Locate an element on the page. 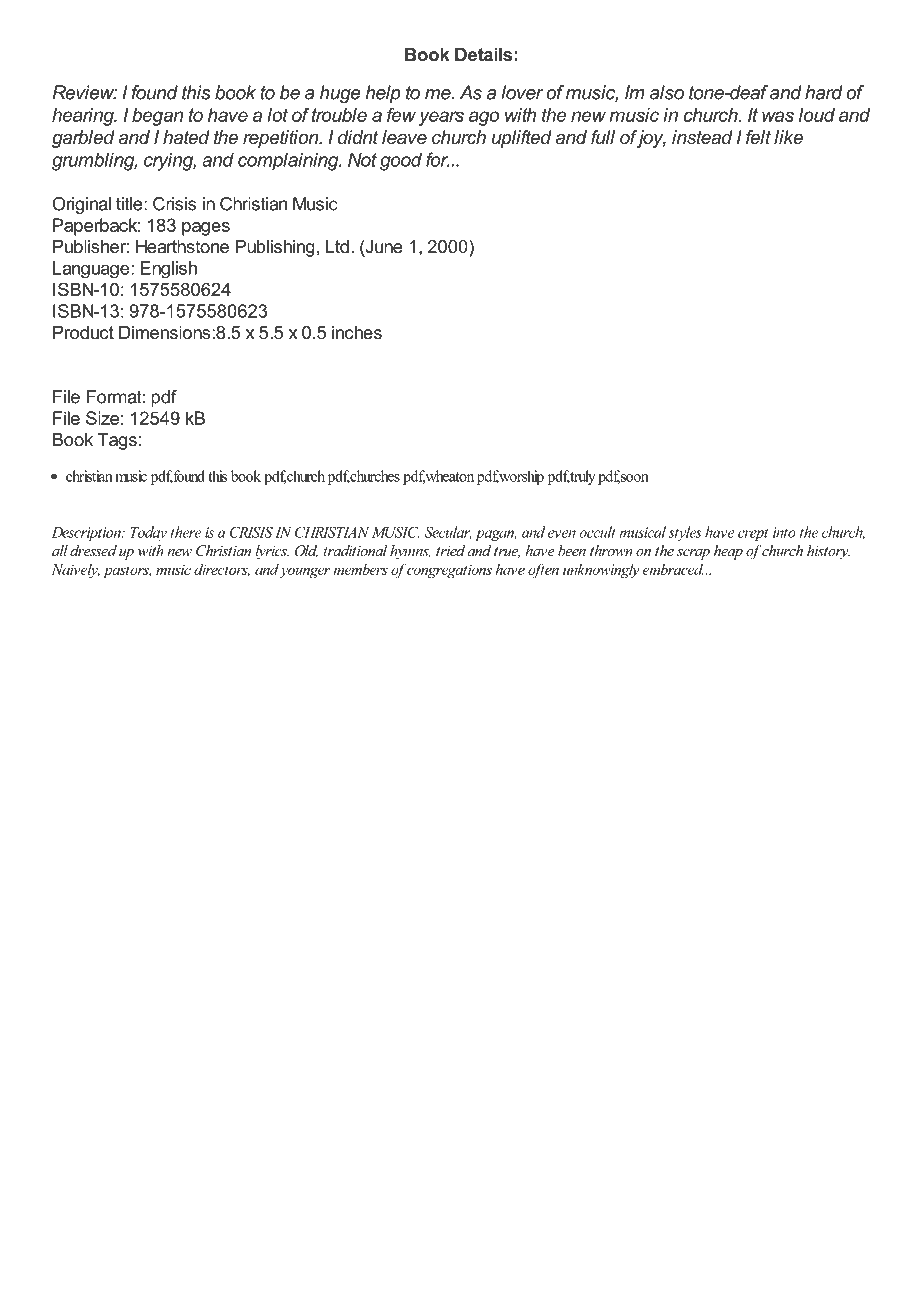 This image has width=924, height=1308. Publishing is located at coordinates (275, 248).
